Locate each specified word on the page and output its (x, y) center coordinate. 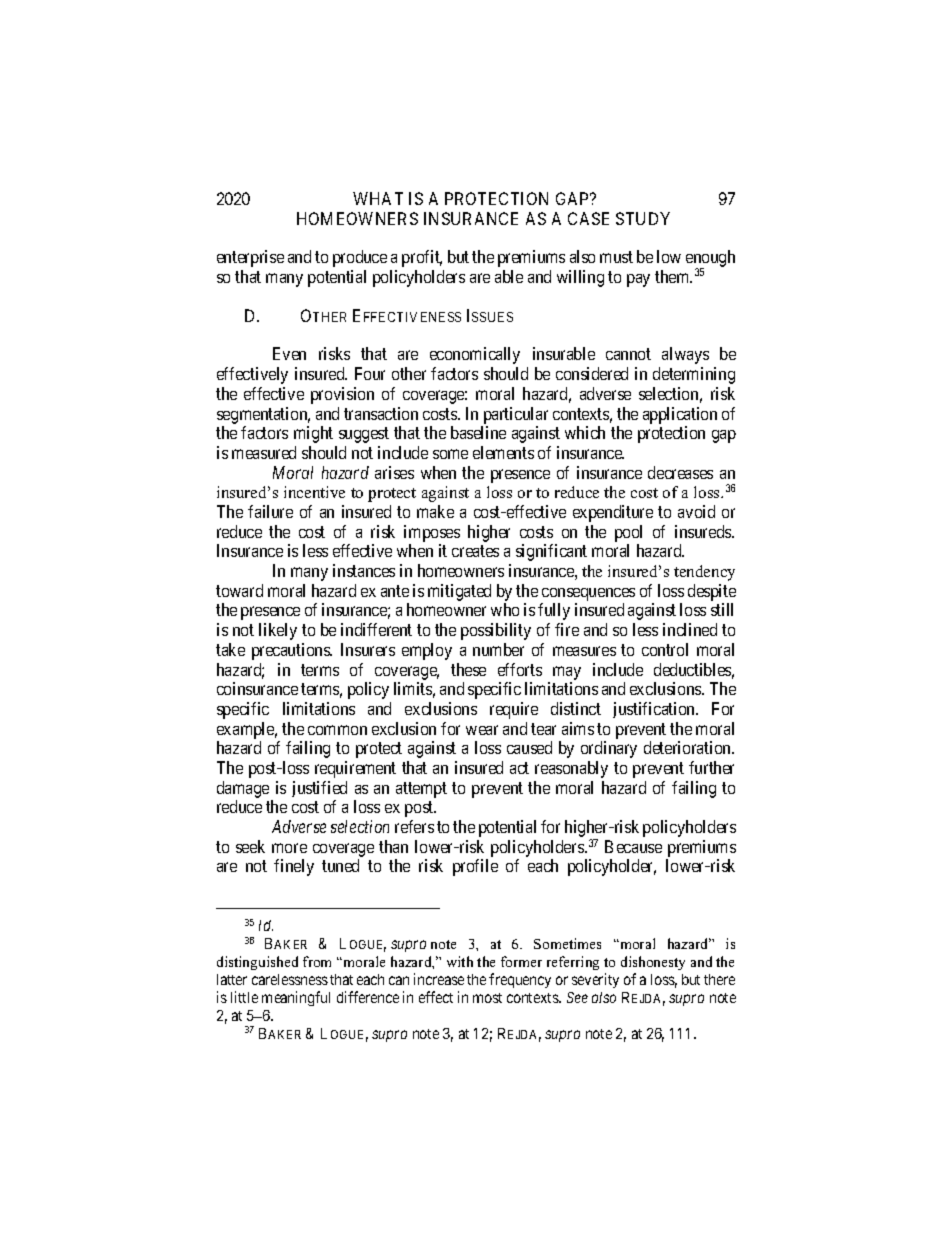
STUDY (643, 218)
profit (422, 258)
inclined (690, 629)
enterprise (250, 258)
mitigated (459, 592)
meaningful (296, 998)
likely (278, 631)
